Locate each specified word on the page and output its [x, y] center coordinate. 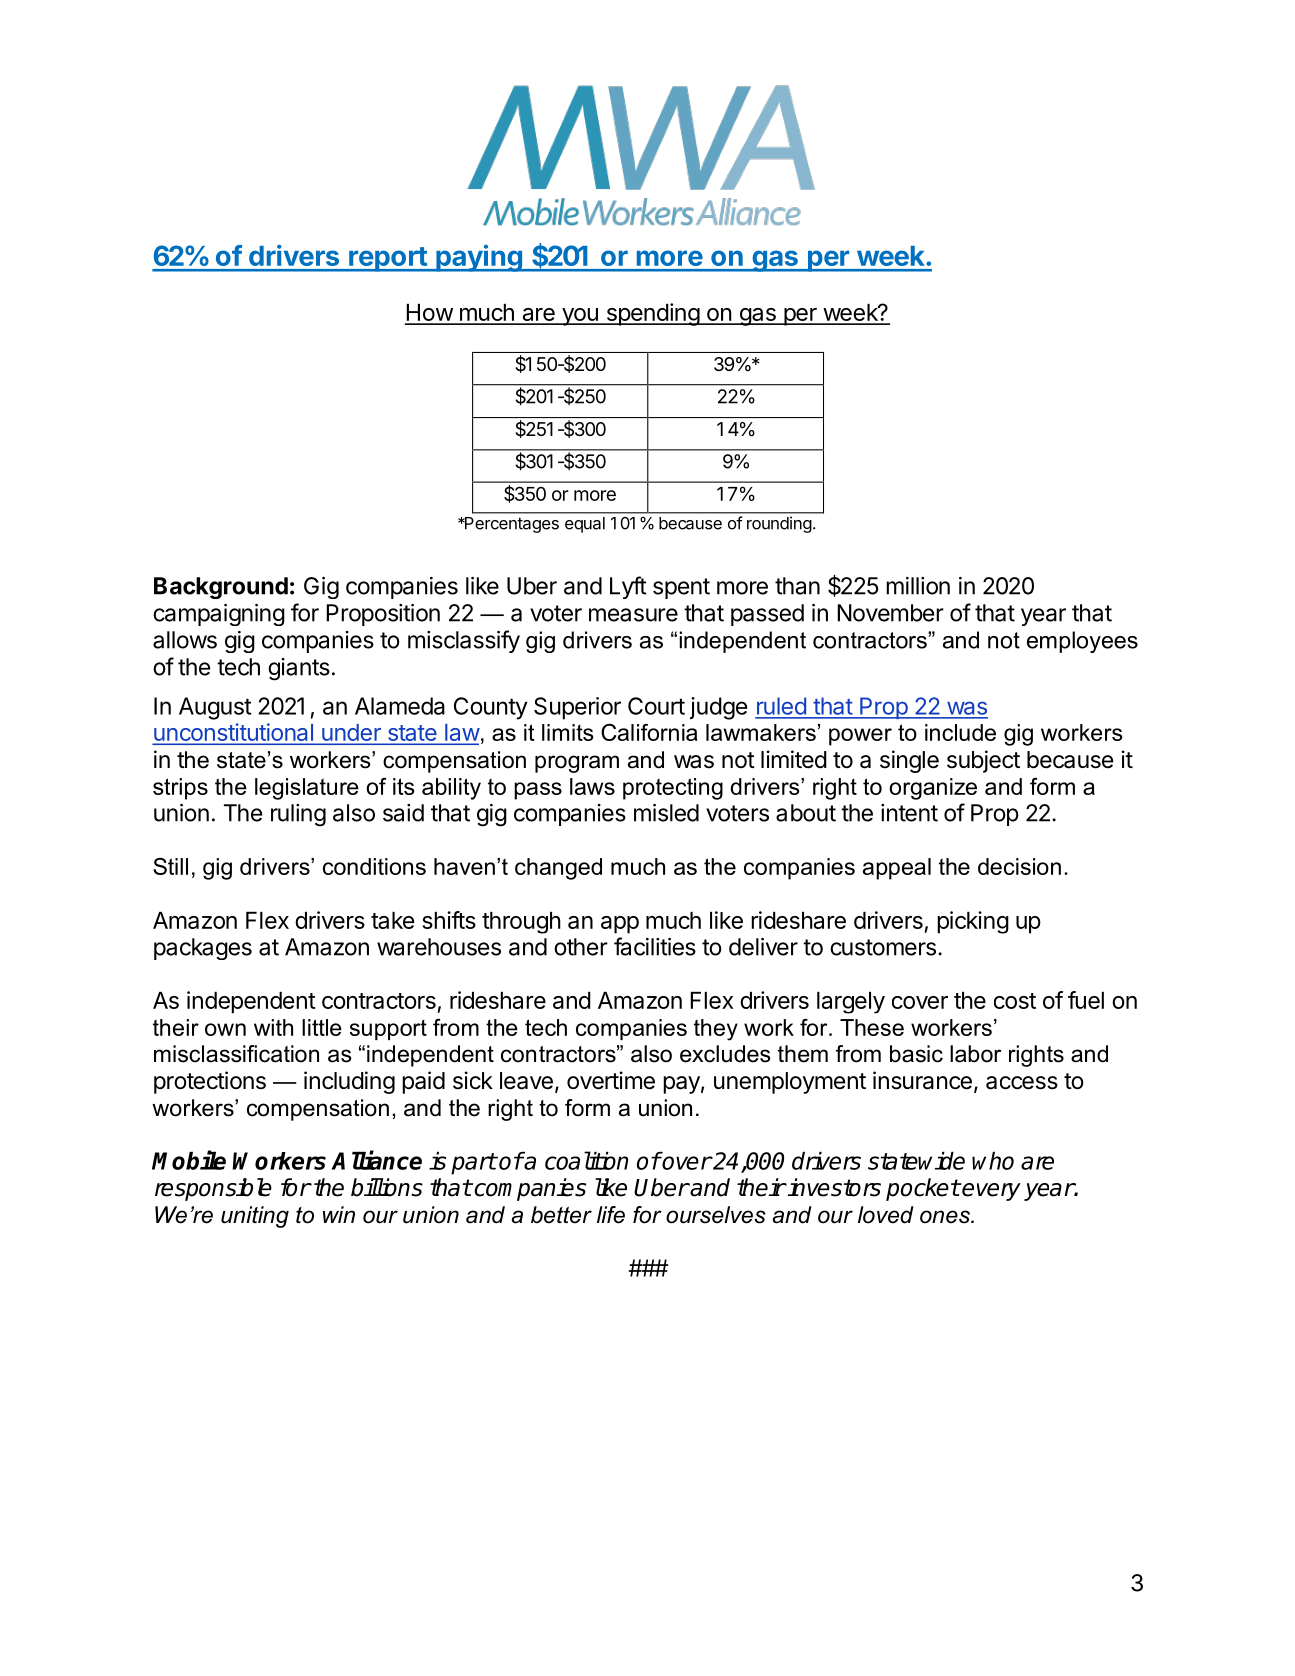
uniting [255, 1217]
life [611, 1215]
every [991, 1192]
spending [652, 314]
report [388, 259]
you [580, 317]
